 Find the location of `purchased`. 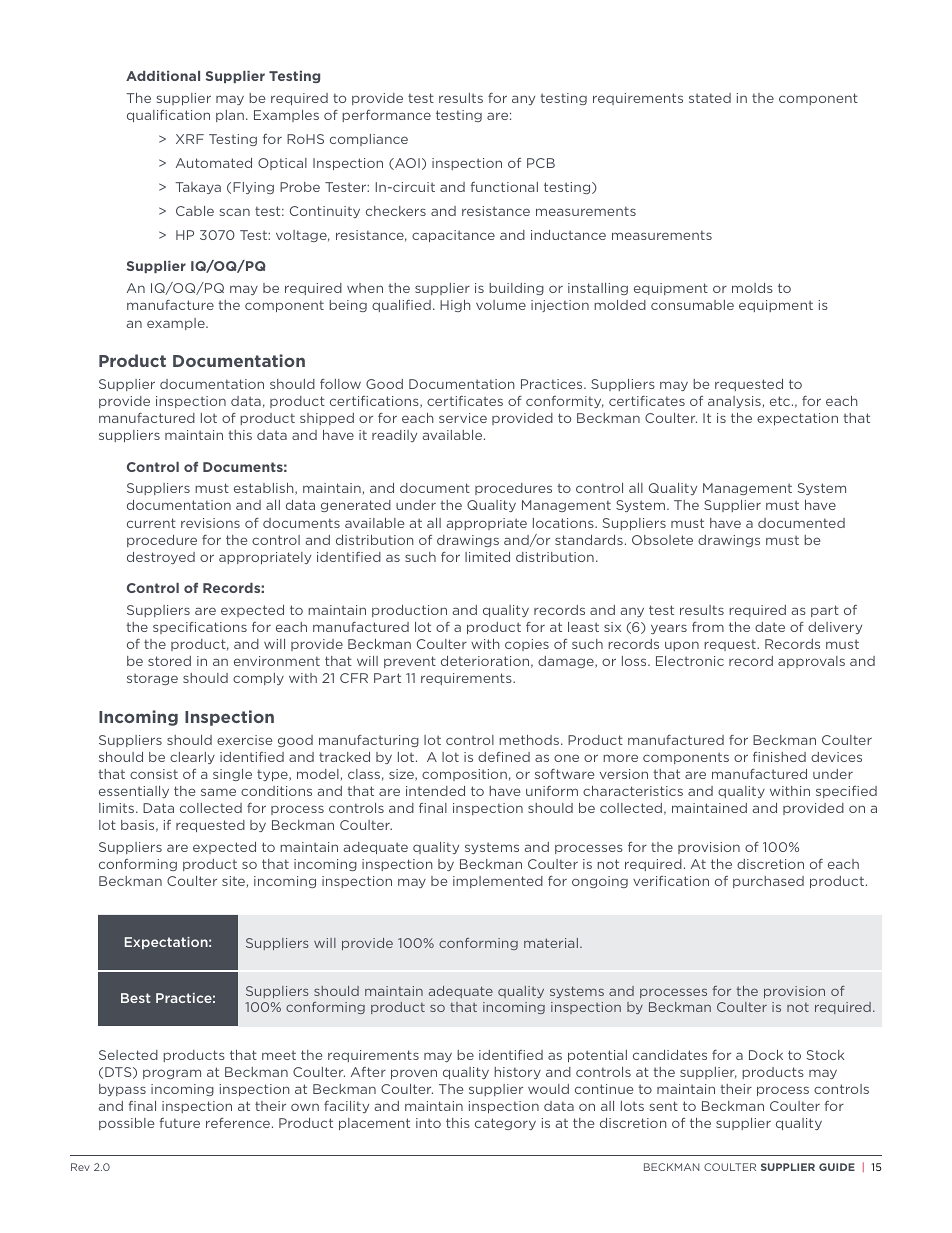

purchased is located at coordinates (768, 882).
